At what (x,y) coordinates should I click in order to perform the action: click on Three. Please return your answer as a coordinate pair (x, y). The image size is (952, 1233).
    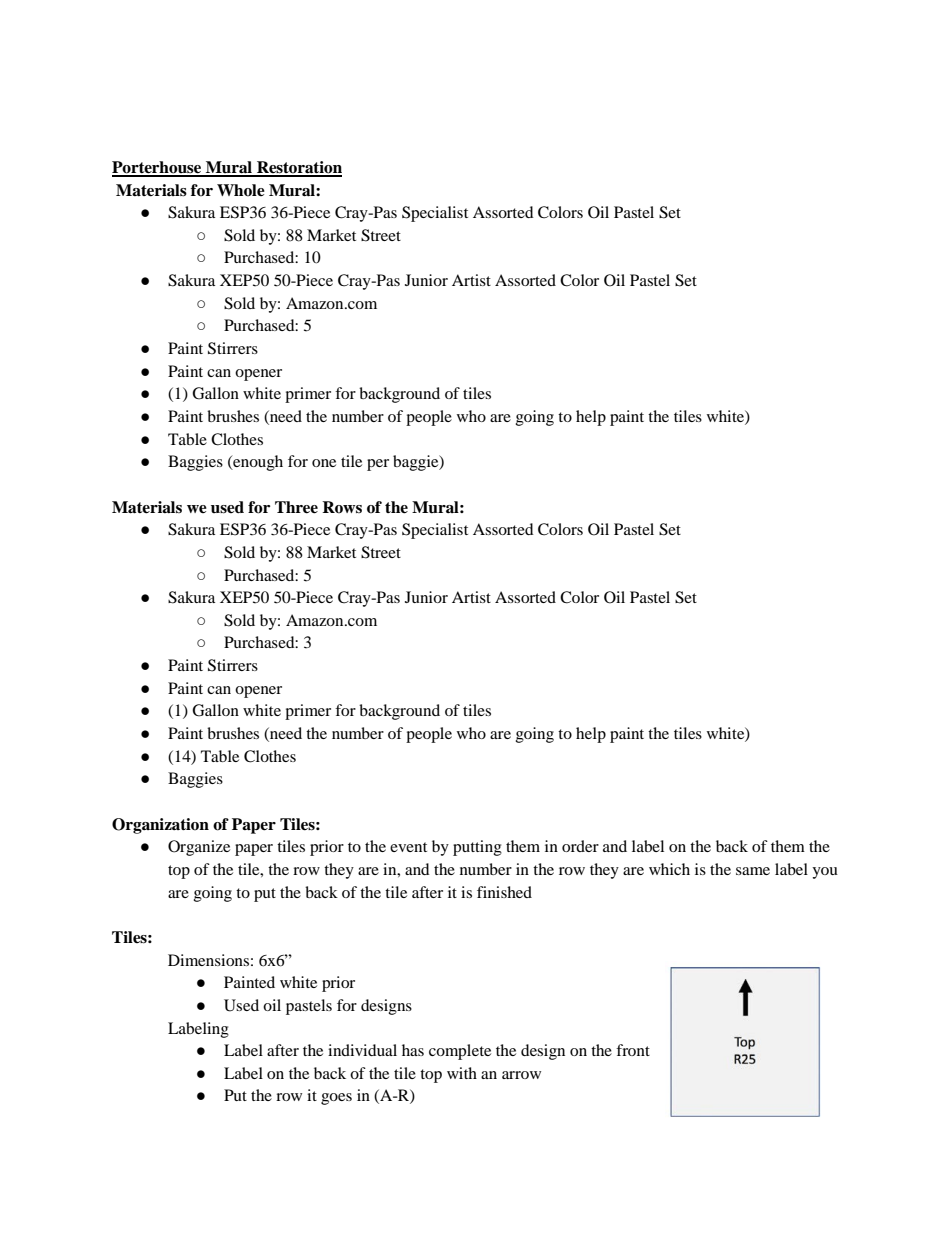
    Looking at the image, I should click on (296, 507).
